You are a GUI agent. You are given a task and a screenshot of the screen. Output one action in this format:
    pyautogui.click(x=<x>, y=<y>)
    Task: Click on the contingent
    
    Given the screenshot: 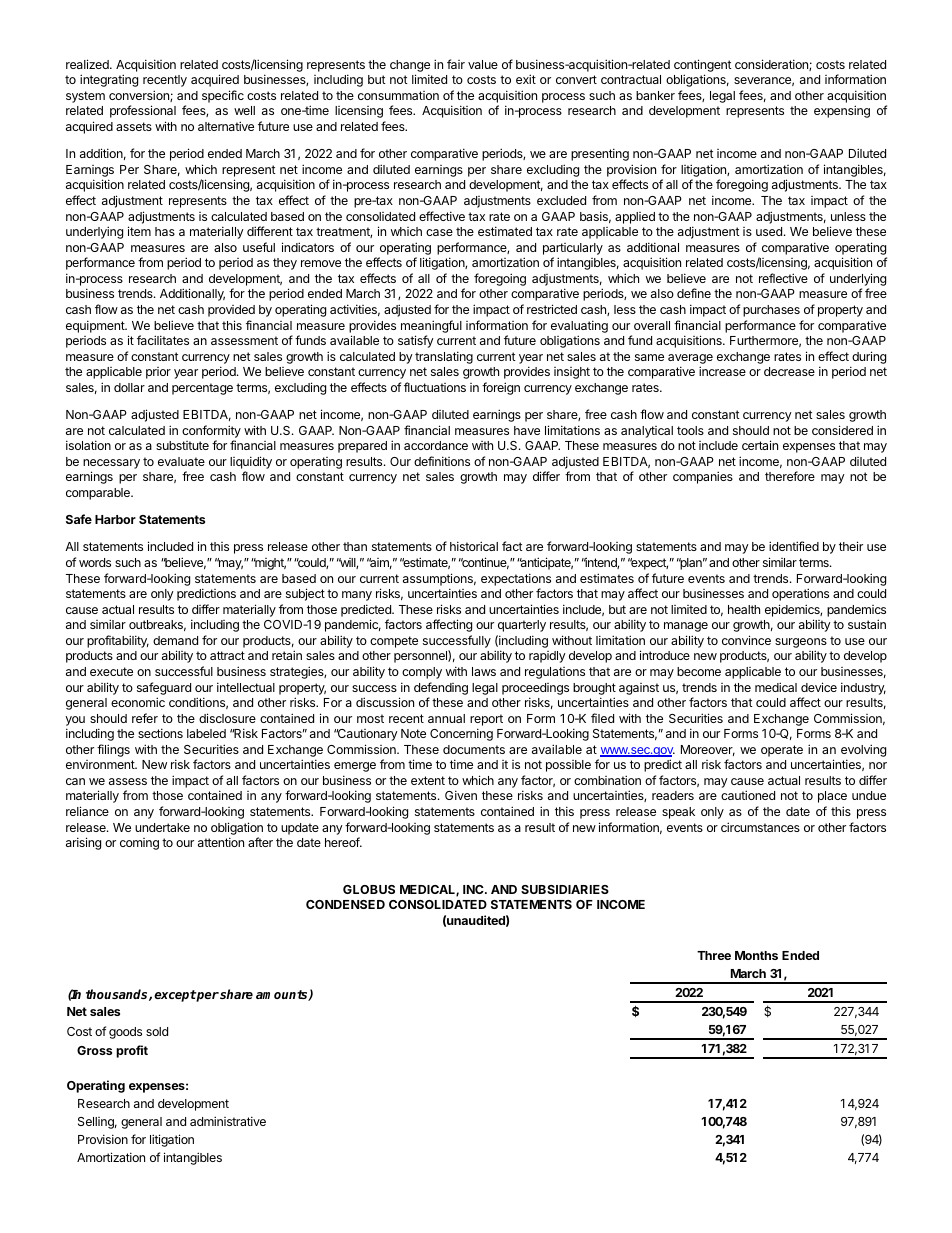 What is the action you would take?
    pyautogui.click(x=703, y=65)
